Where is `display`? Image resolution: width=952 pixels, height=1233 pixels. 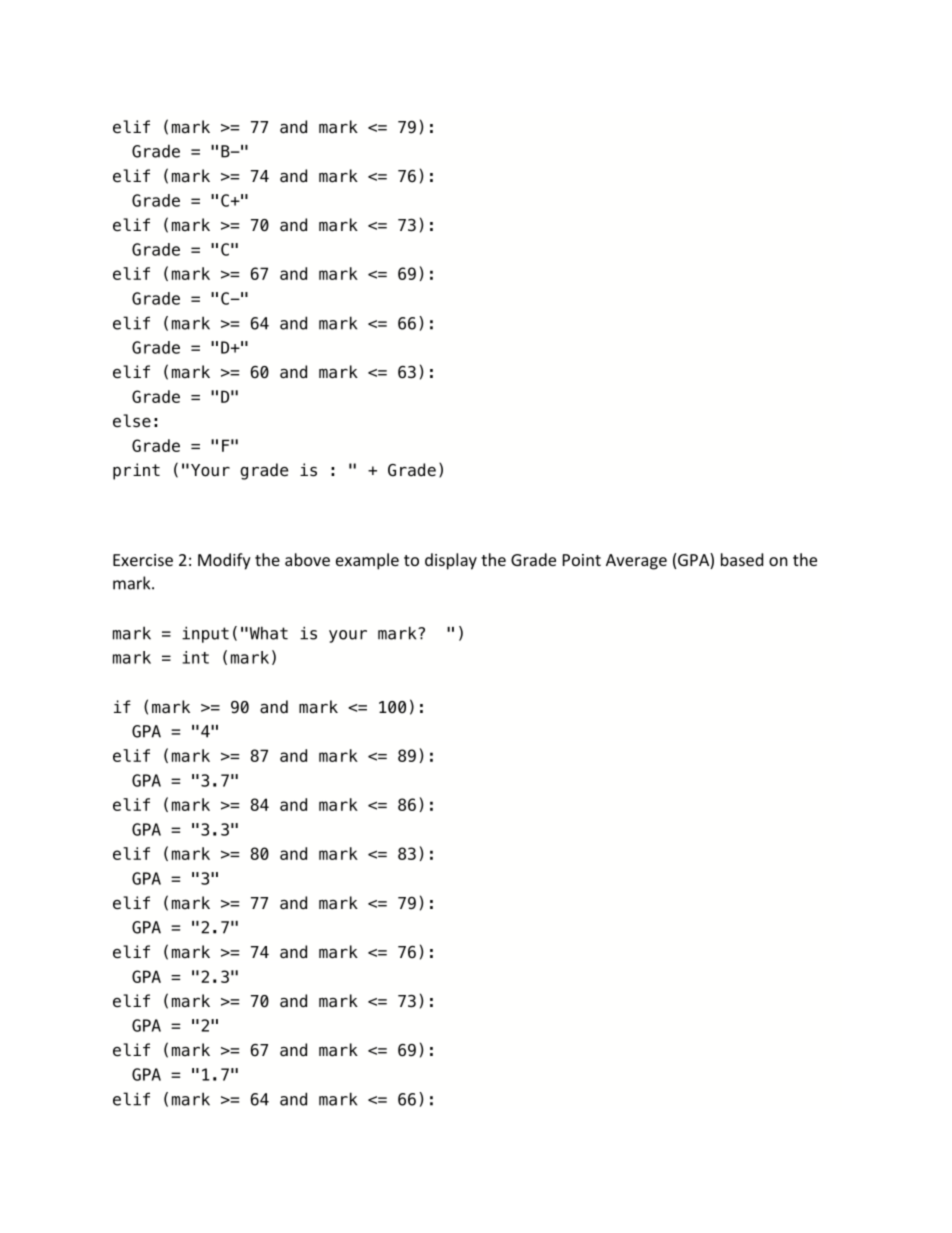 display is located at coordinates (451, 561).
